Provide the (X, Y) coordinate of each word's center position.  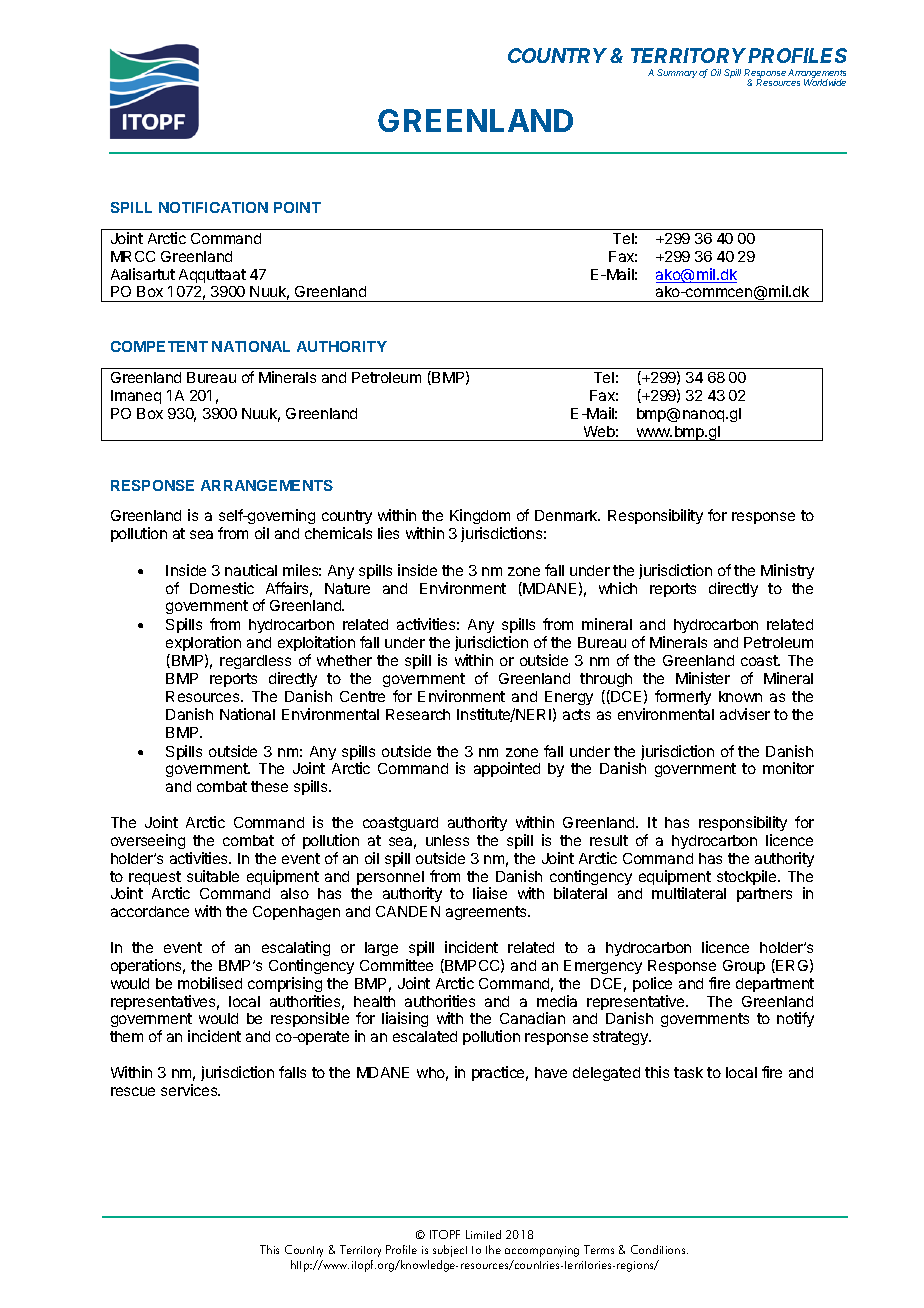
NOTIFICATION (213, 207)
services (190, 1090)
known (740, 696)
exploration (203, 643)
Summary (678, 73)
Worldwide (825, 82)
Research (418, 714)
